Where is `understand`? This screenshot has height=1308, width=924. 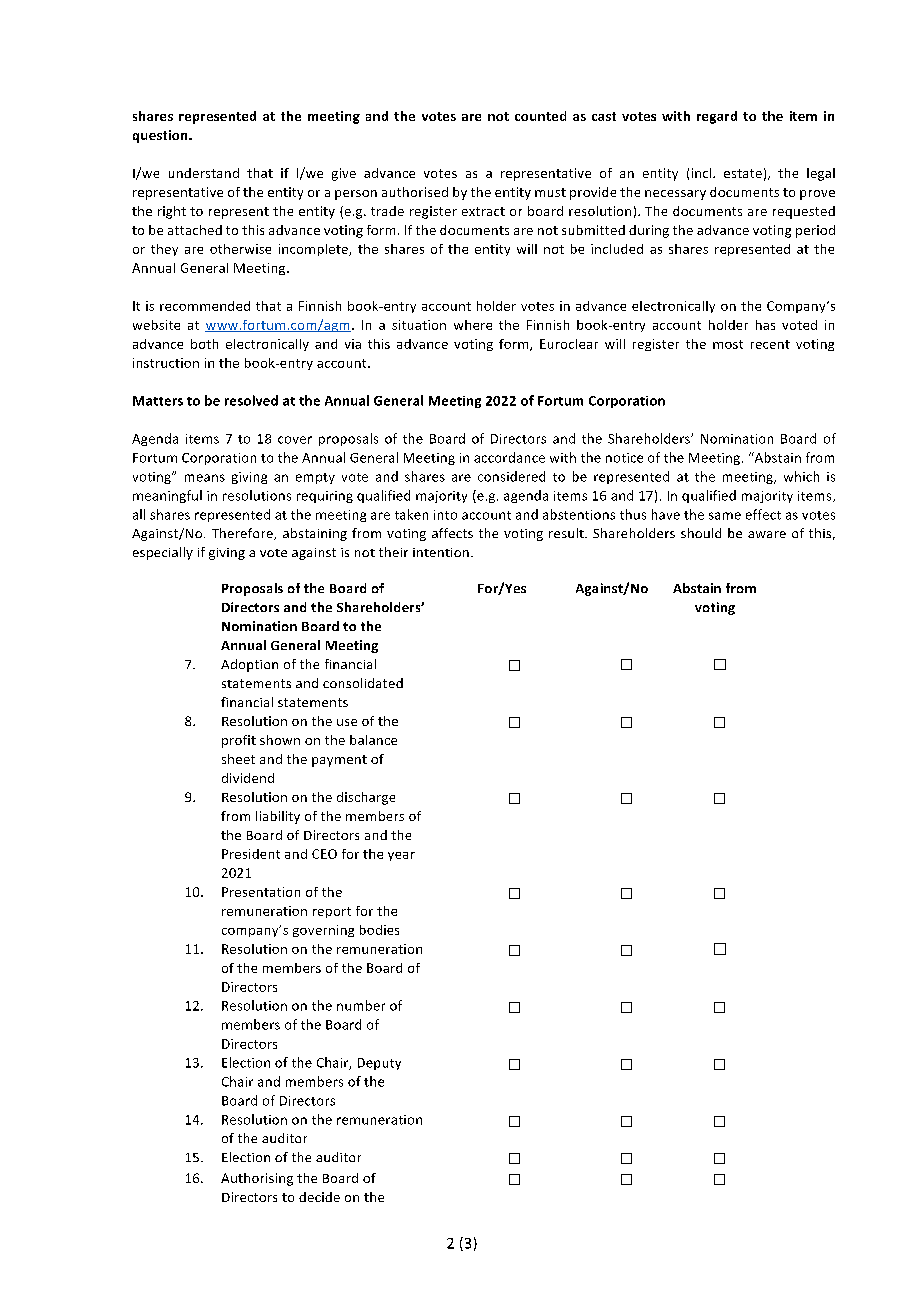
understand is located at coordinates (204, 173).
